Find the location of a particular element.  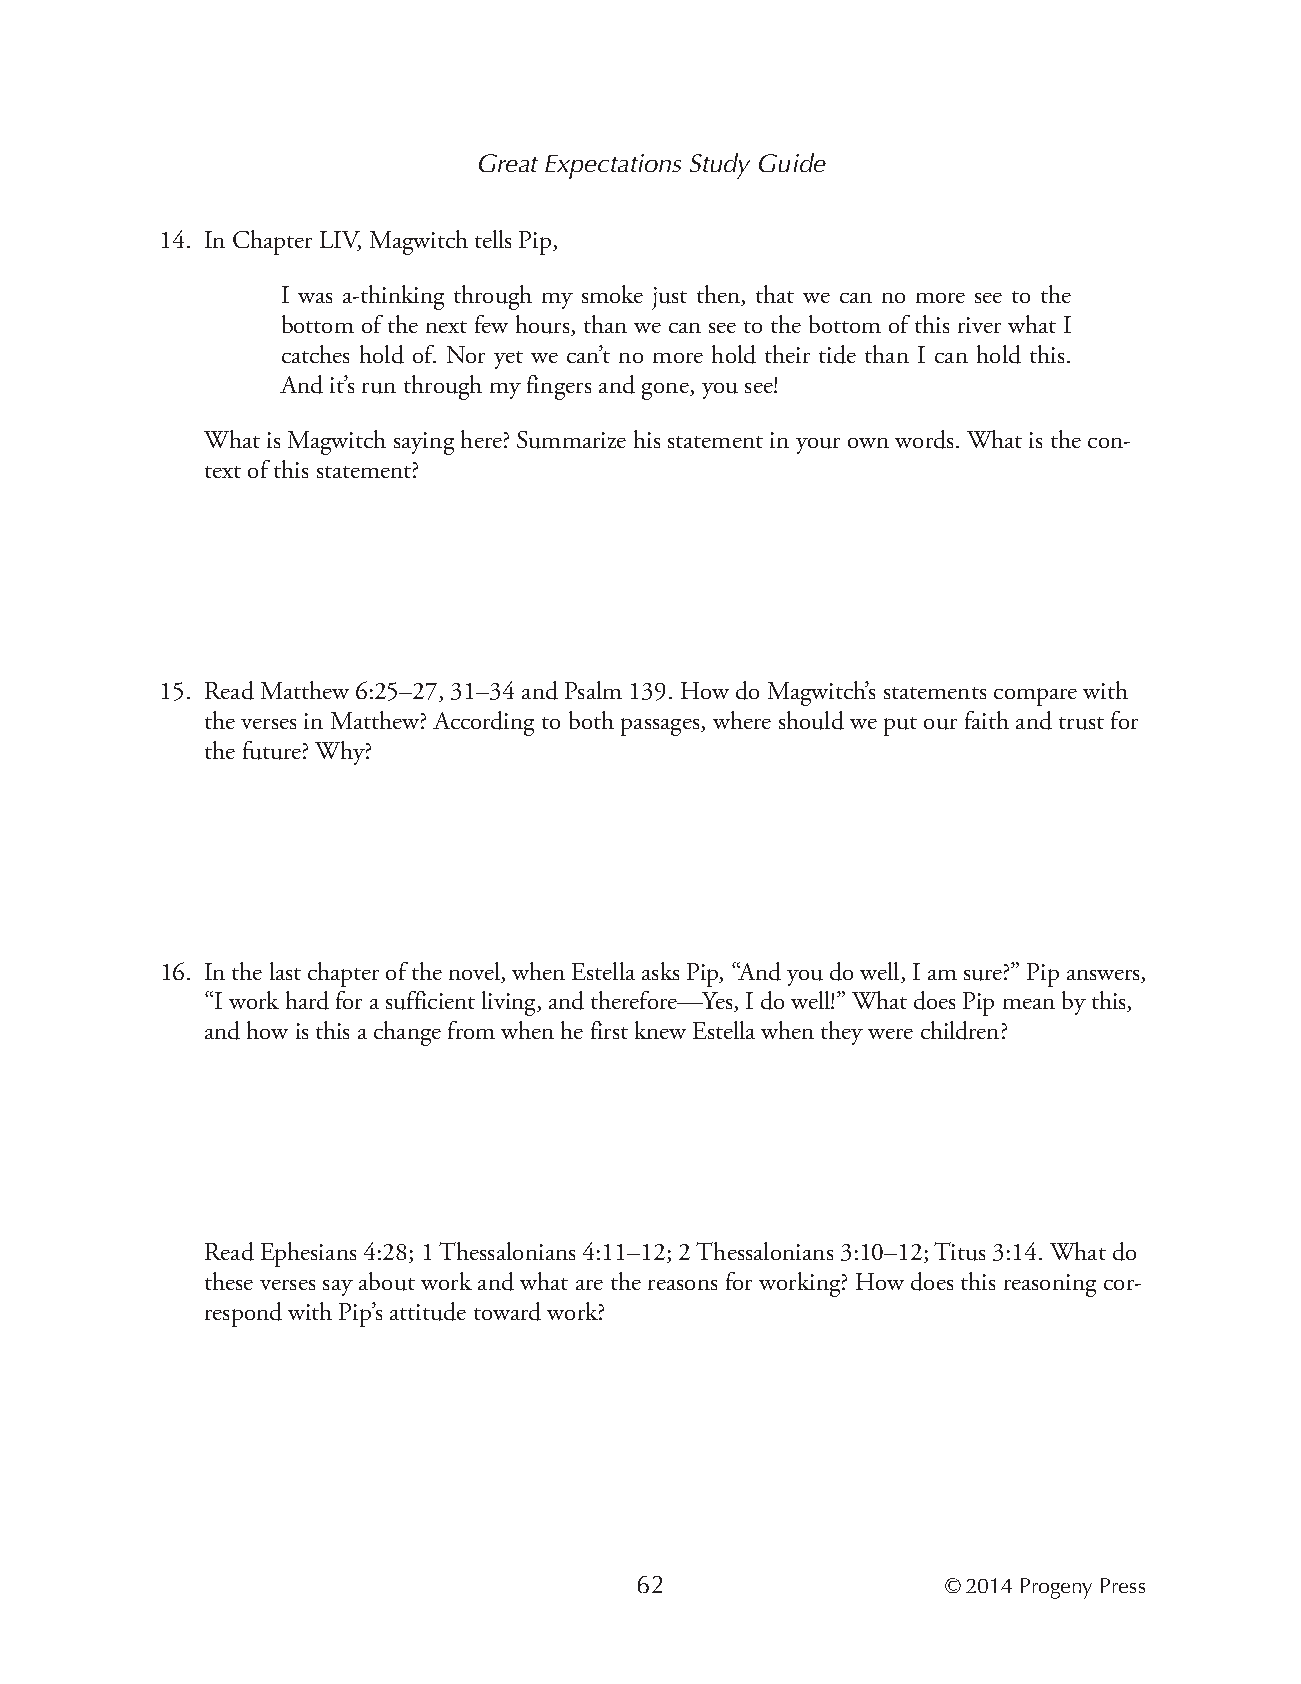

just is located at coordinates (669, 298).
